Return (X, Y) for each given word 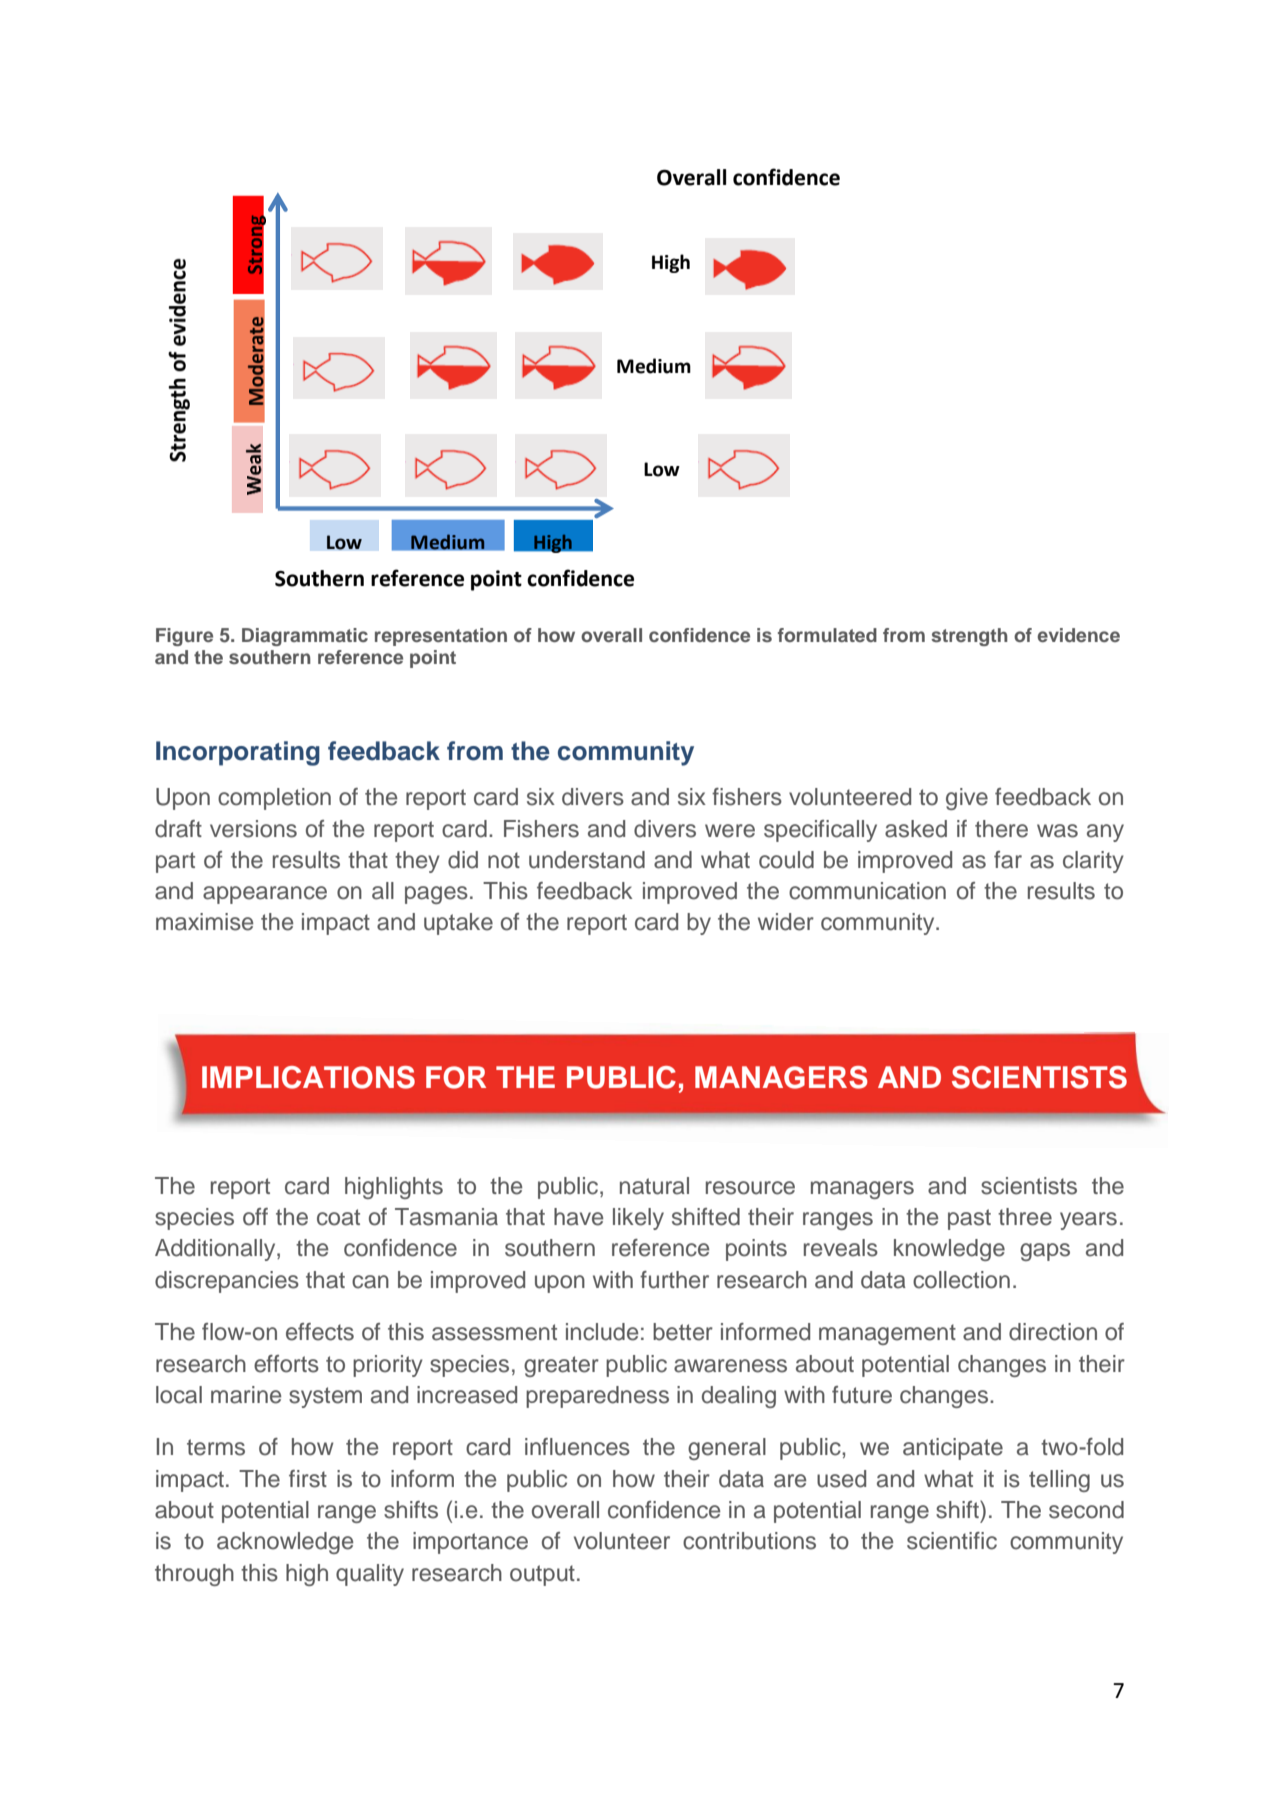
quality (370, 1575)
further (674, 1280)
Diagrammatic (305, 637)
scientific (952, 1541)
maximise (204, 922)
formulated (827, 635)
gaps (1045, 1252)
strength (969, 637)
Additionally (216, 1250)
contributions (749, 1541)
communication (867, 891)
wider (786, 922)
